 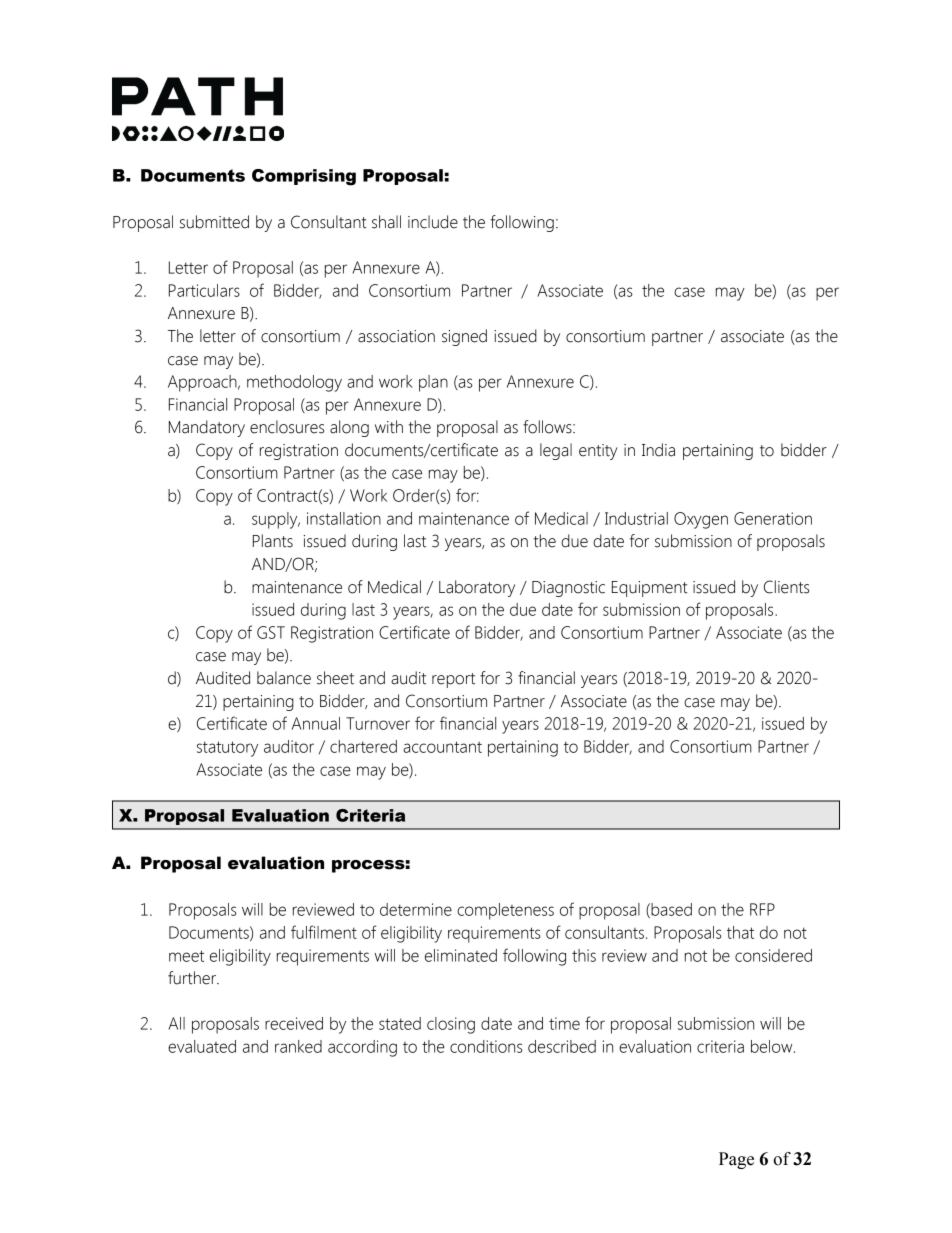 What do you see at coordinates (227, 749) in the screenshot?
I see `statutory` at bounding box center [227, 749].
